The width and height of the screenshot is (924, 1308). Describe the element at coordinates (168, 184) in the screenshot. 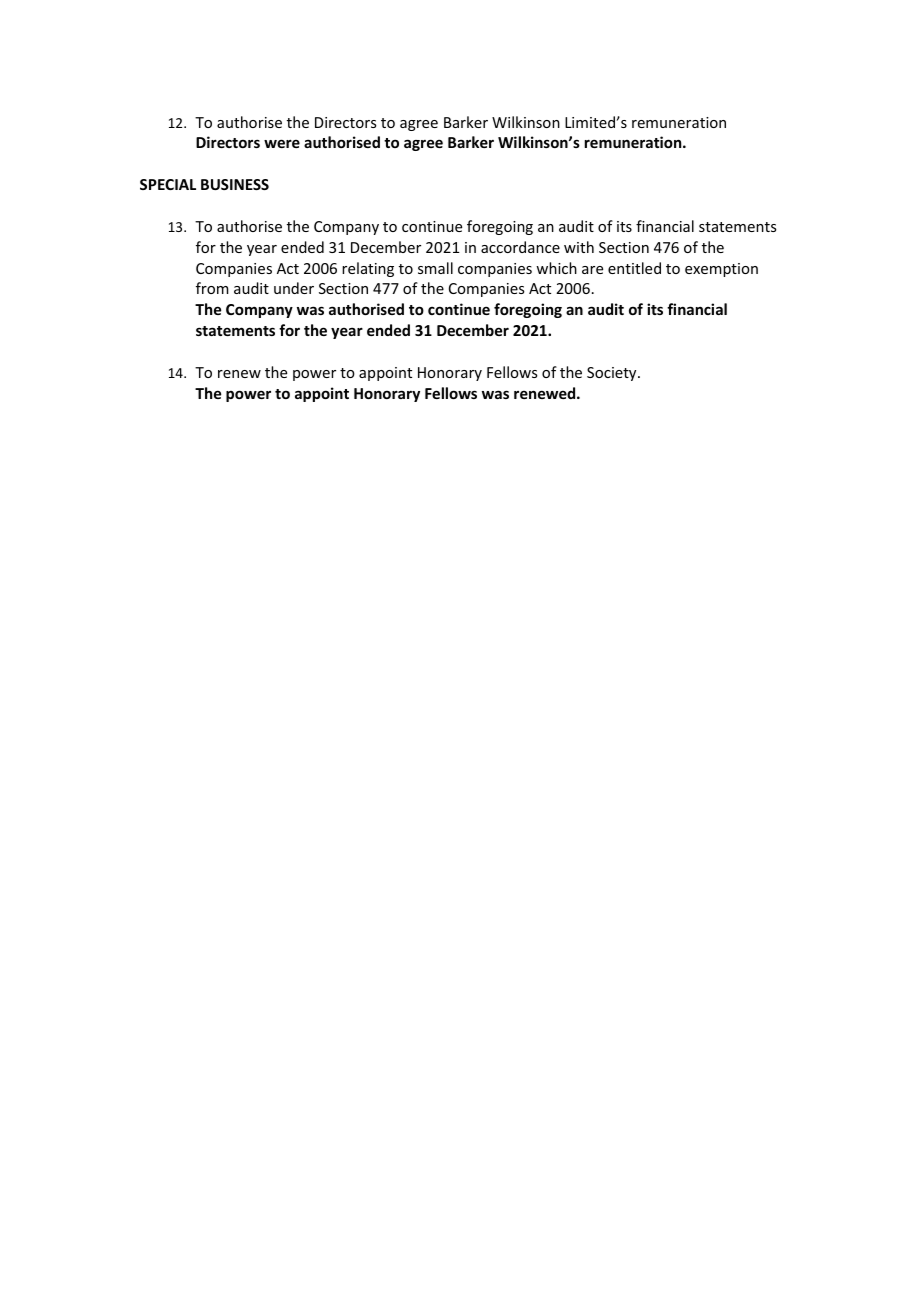

I see `SPECIAL` at that location.
